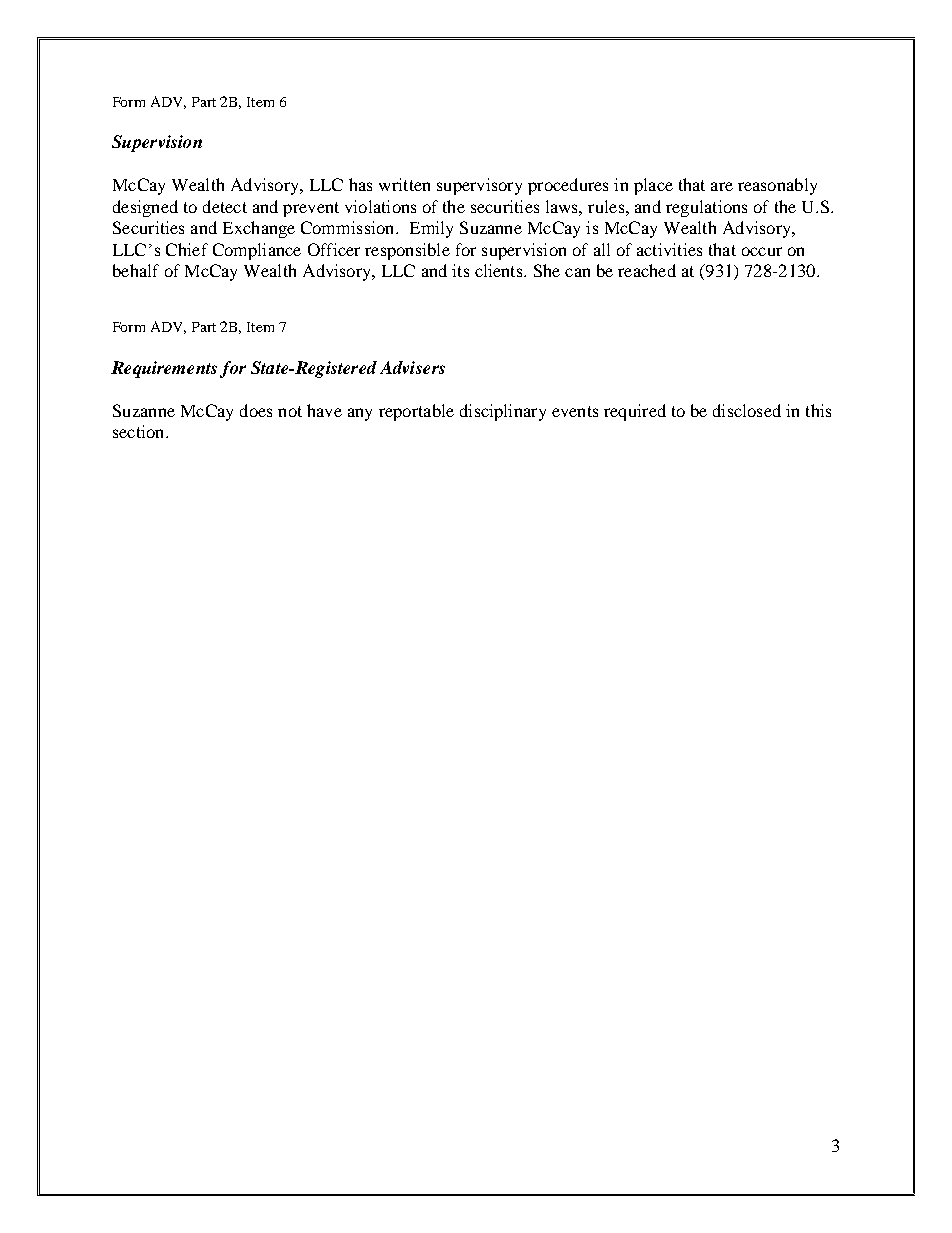 Image resolution: width=952 pixels, height=1233 pixels. What do you see at coordinates (164, 369) in the page?
I see `Requirements` at bounding box center [164, 369].
